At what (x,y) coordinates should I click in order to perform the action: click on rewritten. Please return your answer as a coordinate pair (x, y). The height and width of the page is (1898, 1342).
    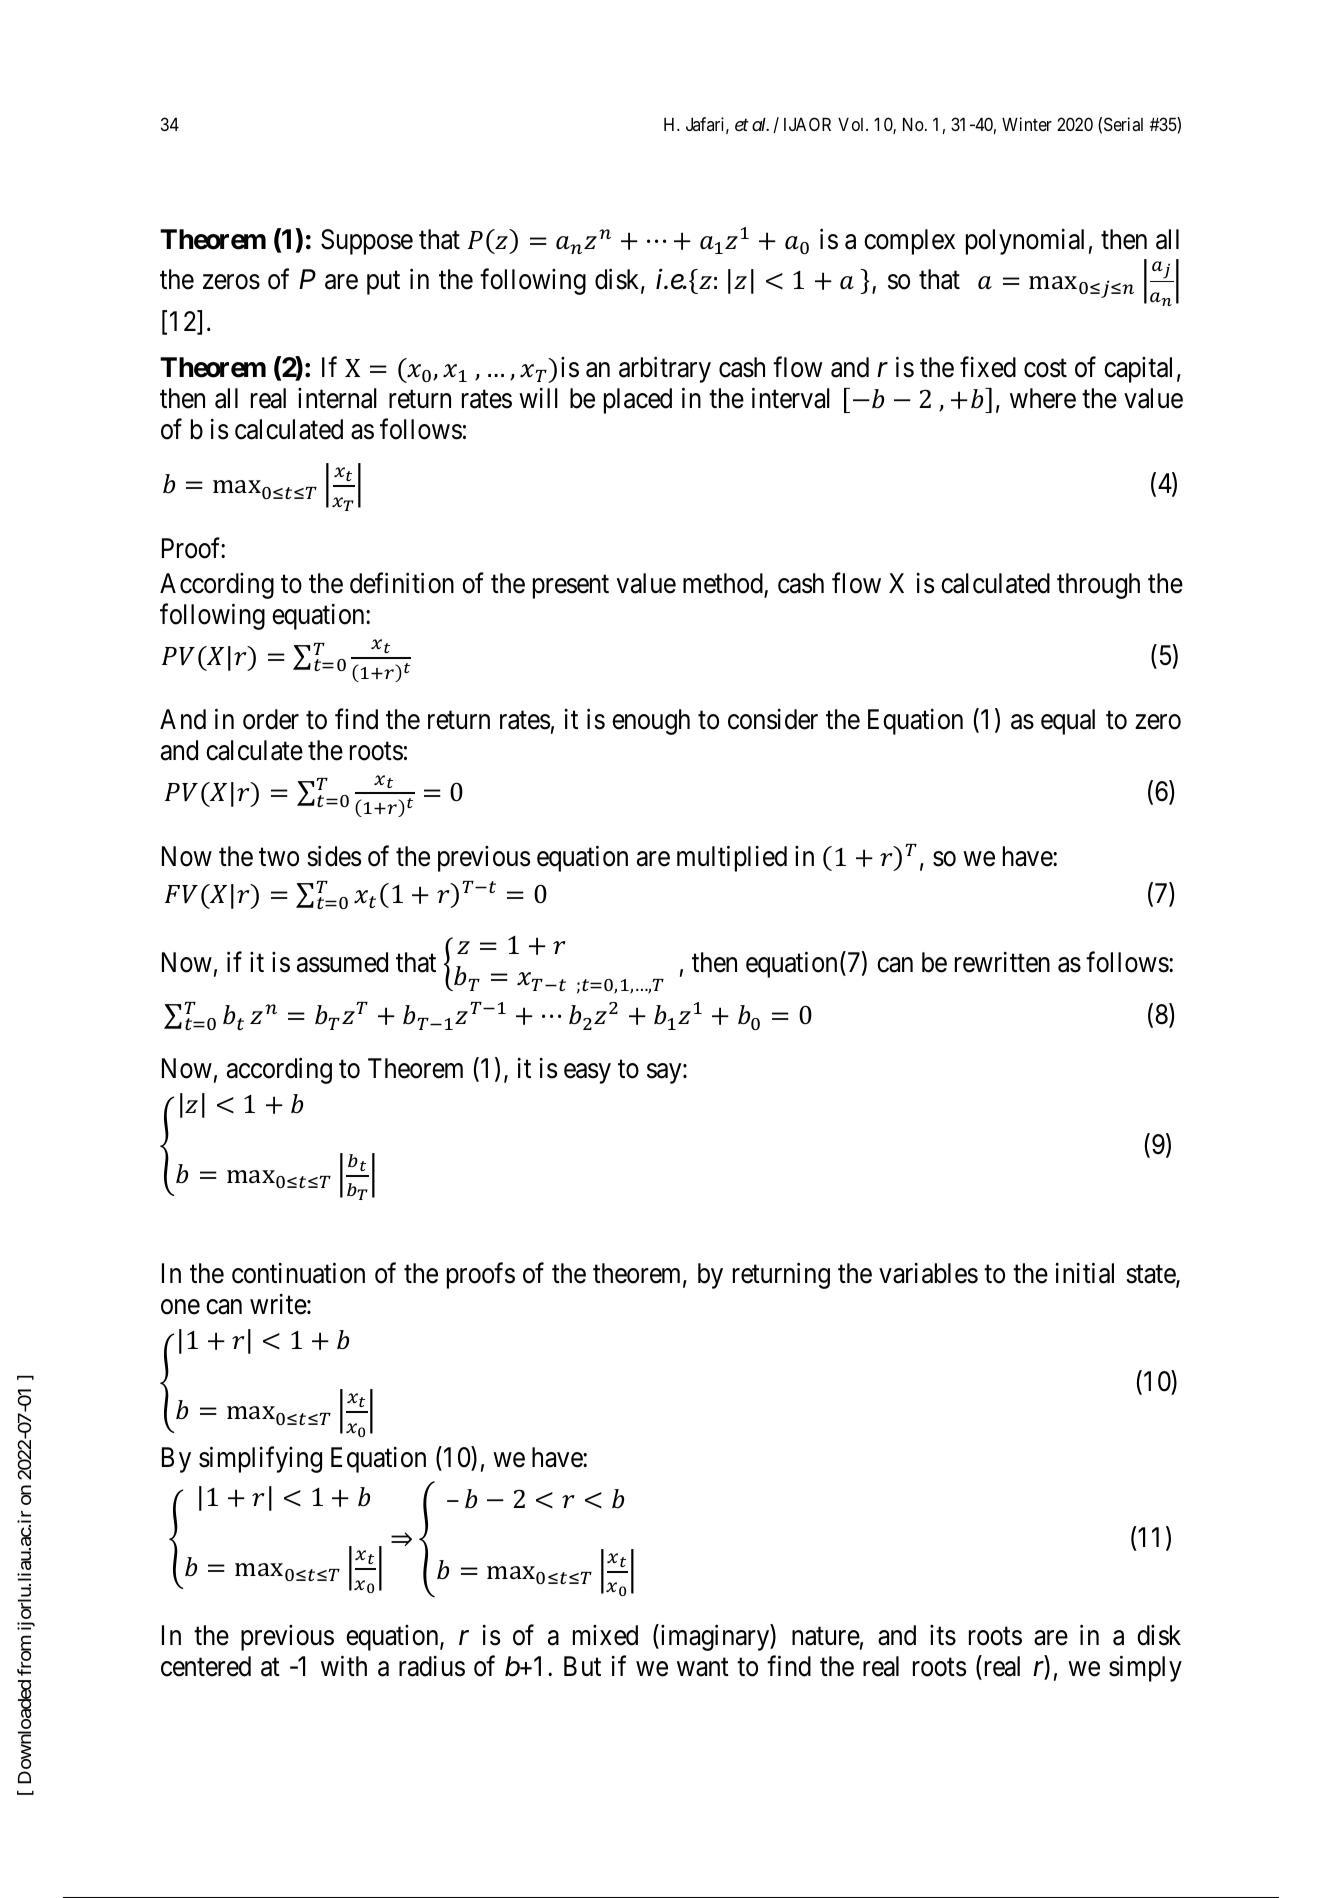
    Looking at the image, I should click on (1002, 962).
